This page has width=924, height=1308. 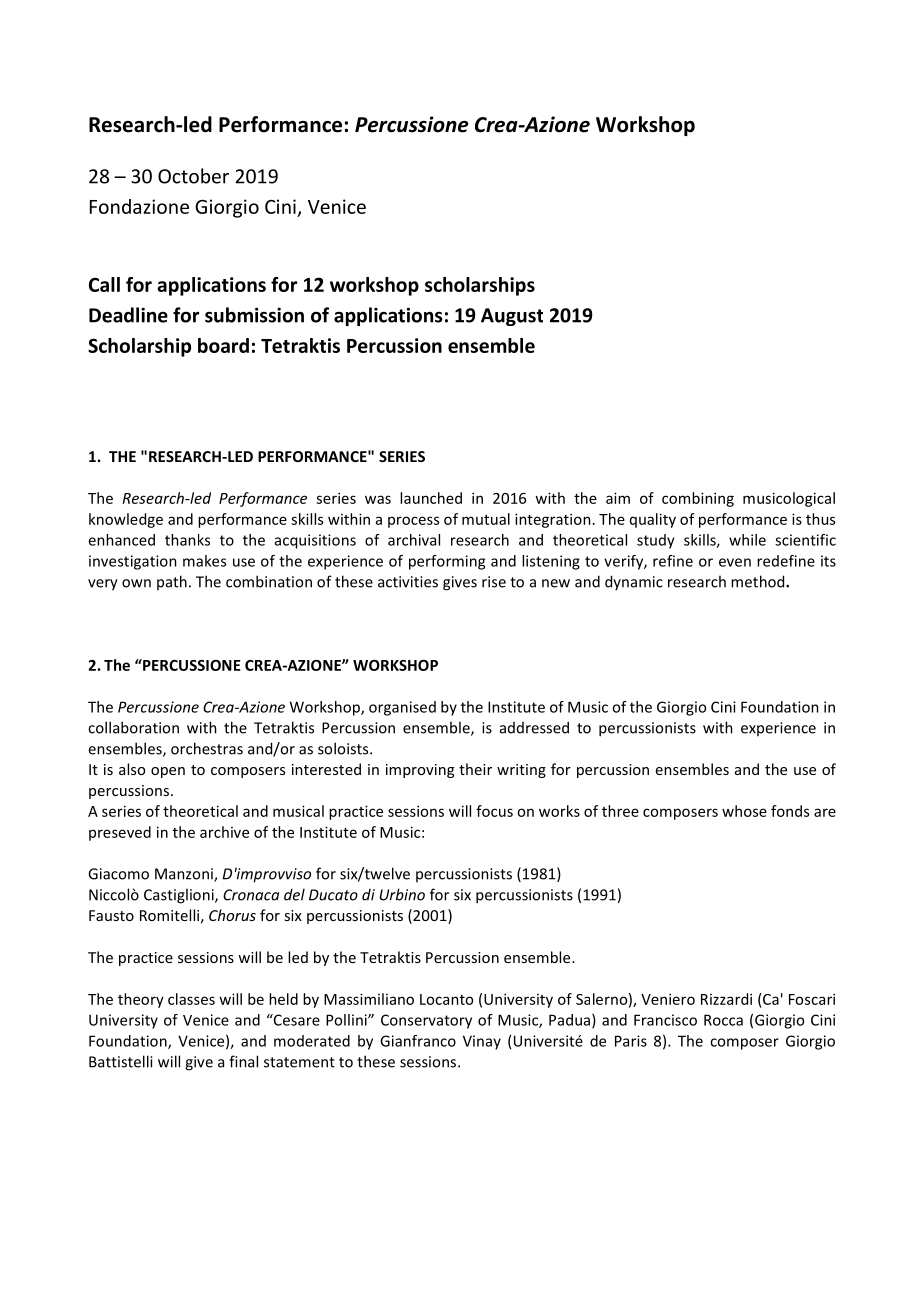 What do you see at coordinates (512, 317) in the page?
I see `August` at bounding box center [512, 317].
